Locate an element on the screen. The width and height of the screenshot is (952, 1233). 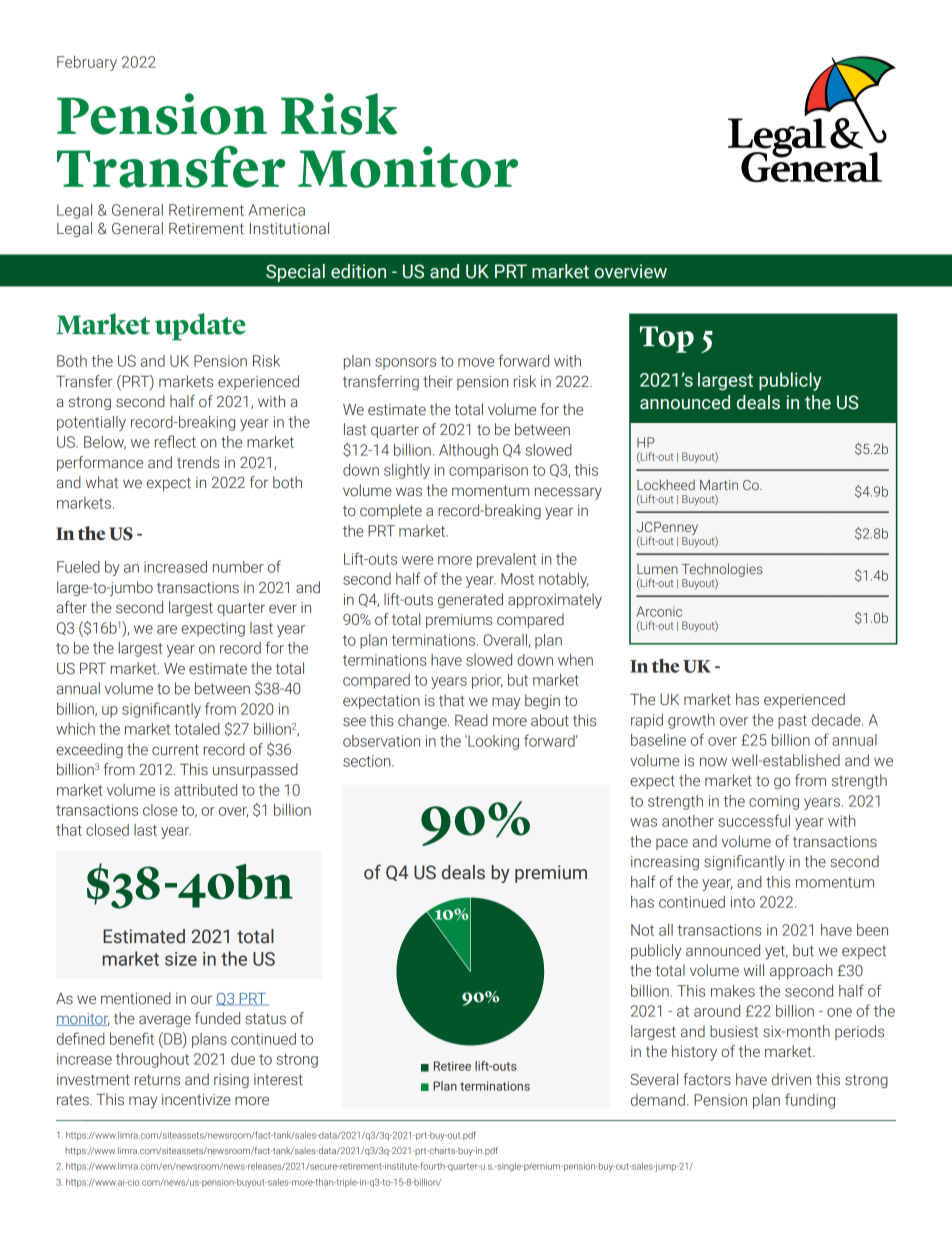
returns is located at coordinates (157, 1079).
